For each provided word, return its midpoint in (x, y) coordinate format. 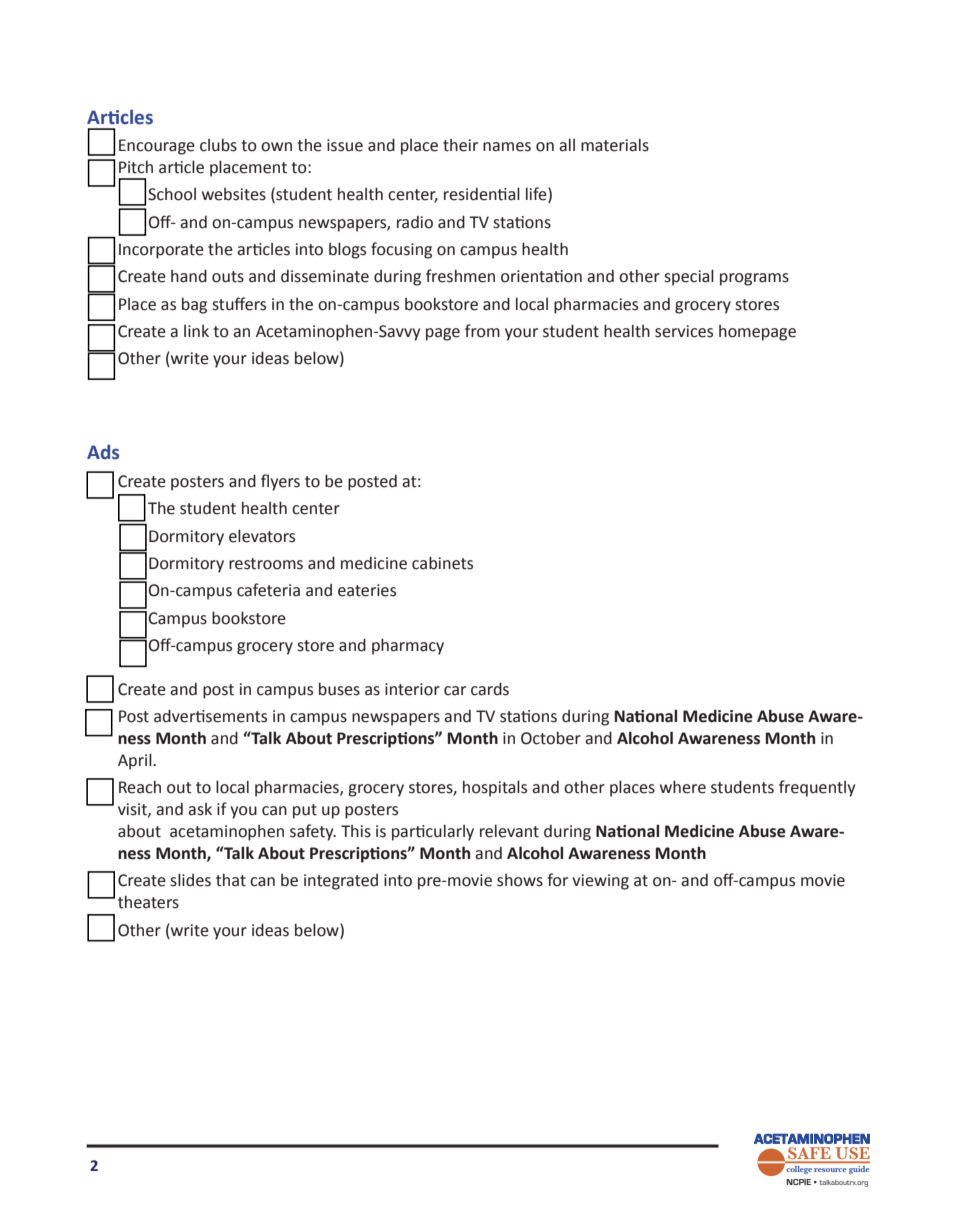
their (460, 145)
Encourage (157, 147)
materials (615, 145)
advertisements (210, 716)
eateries (367, 590)
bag (194, 305)
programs (754, 279)
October (551, 738)
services (684, 331)
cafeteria (268, 590)
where (683, 787)
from (482, 331)
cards (490, 689)
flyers (280, 482)
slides (190, 880)
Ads (103, 452)
